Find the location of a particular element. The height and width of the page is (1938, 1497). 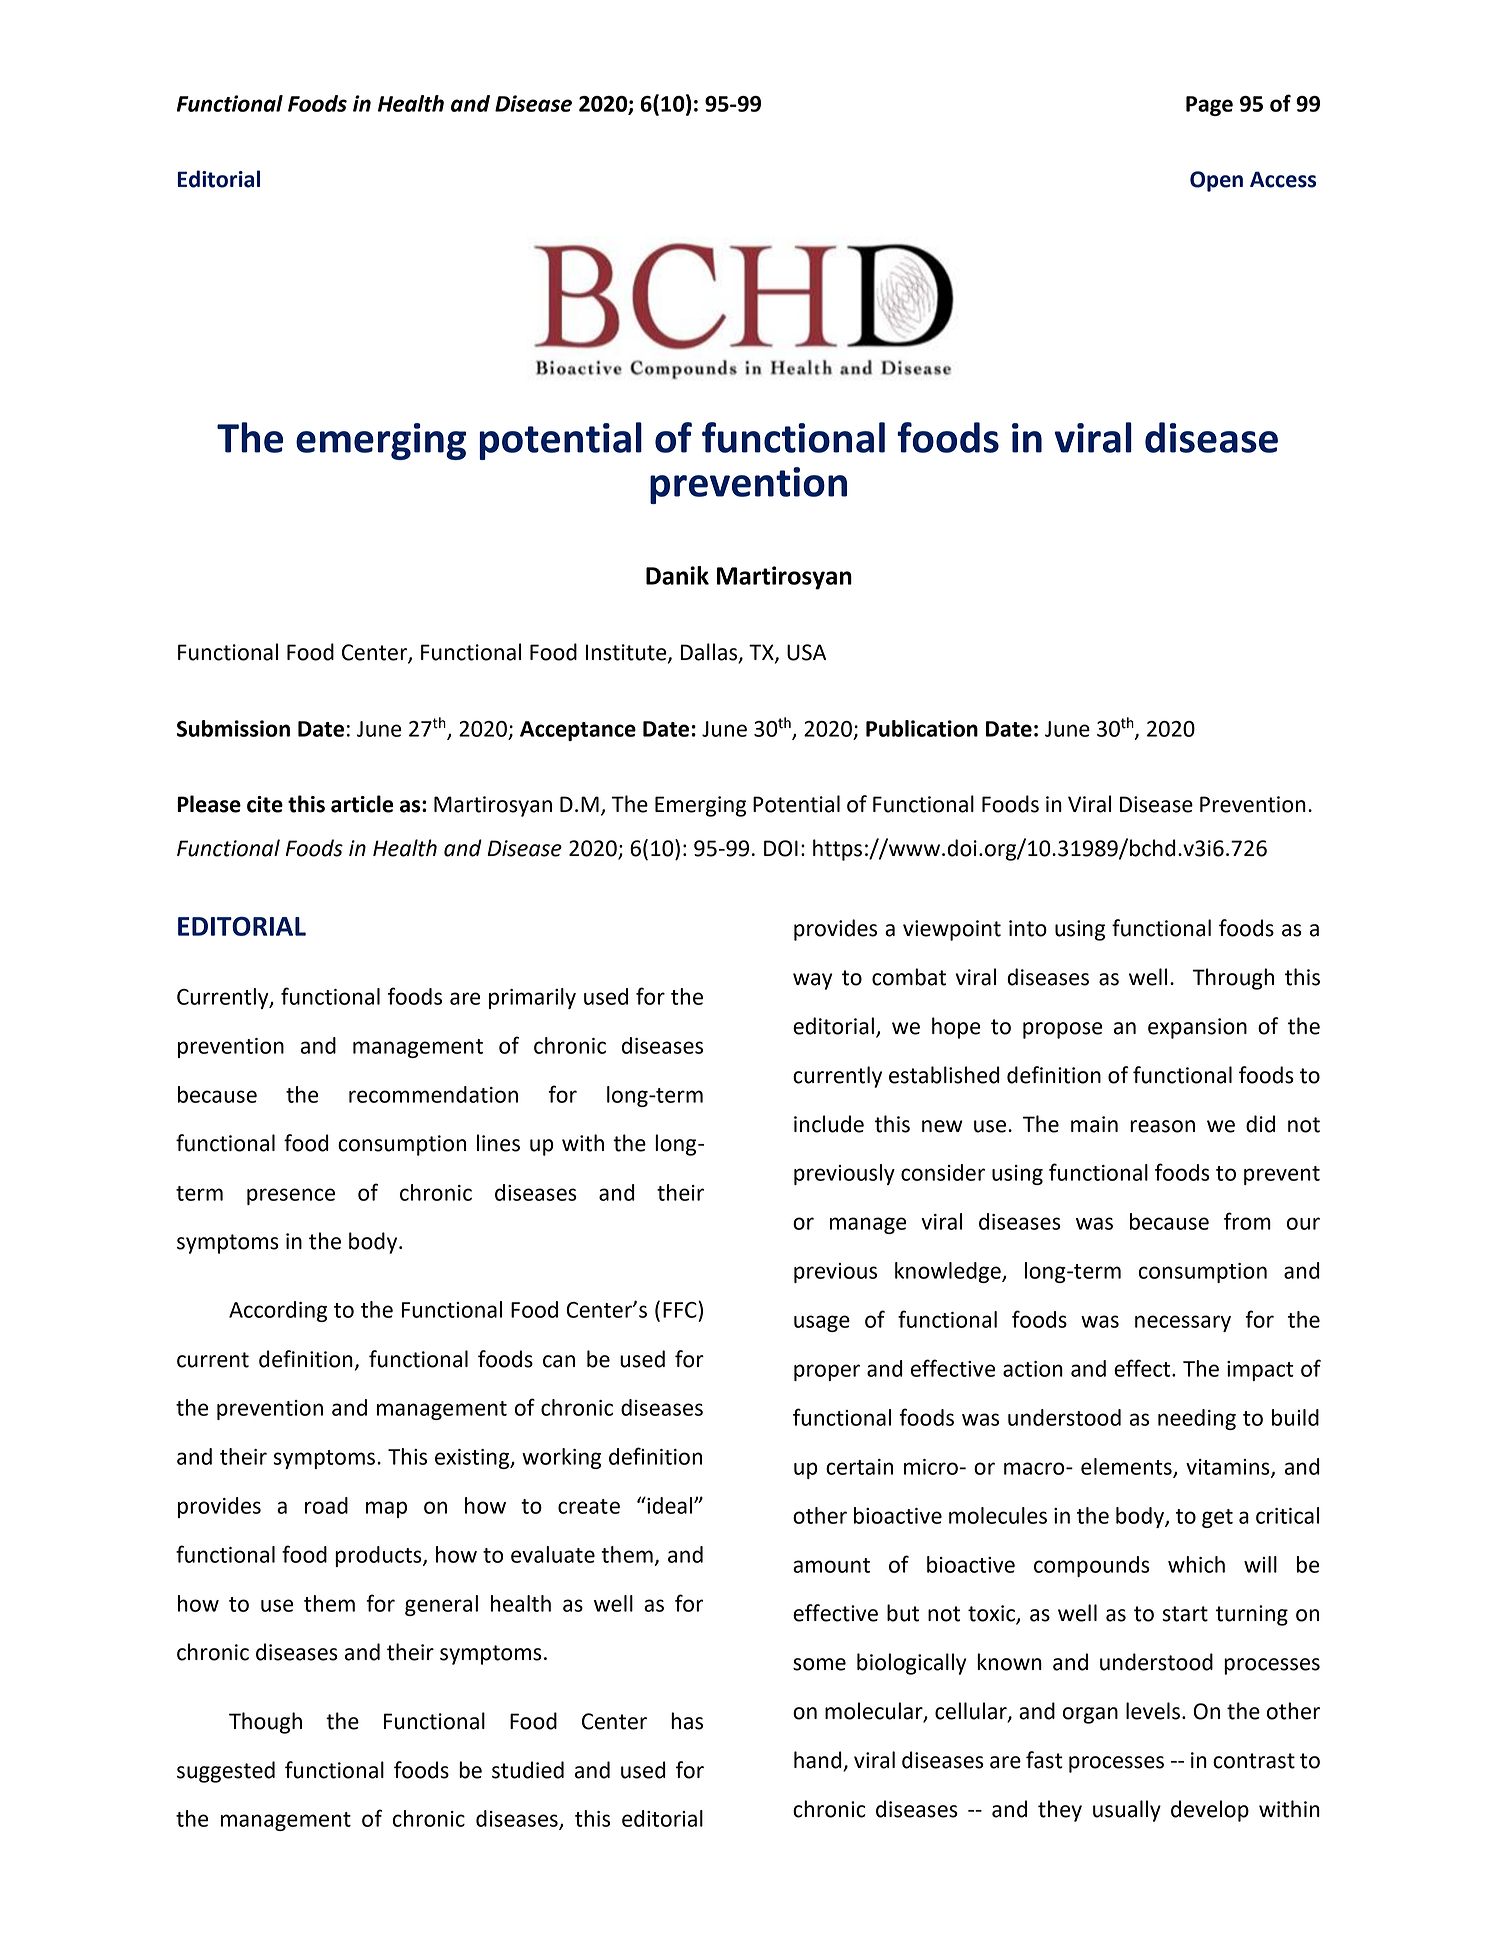

FFC is located at coordinates (681, 1309).
